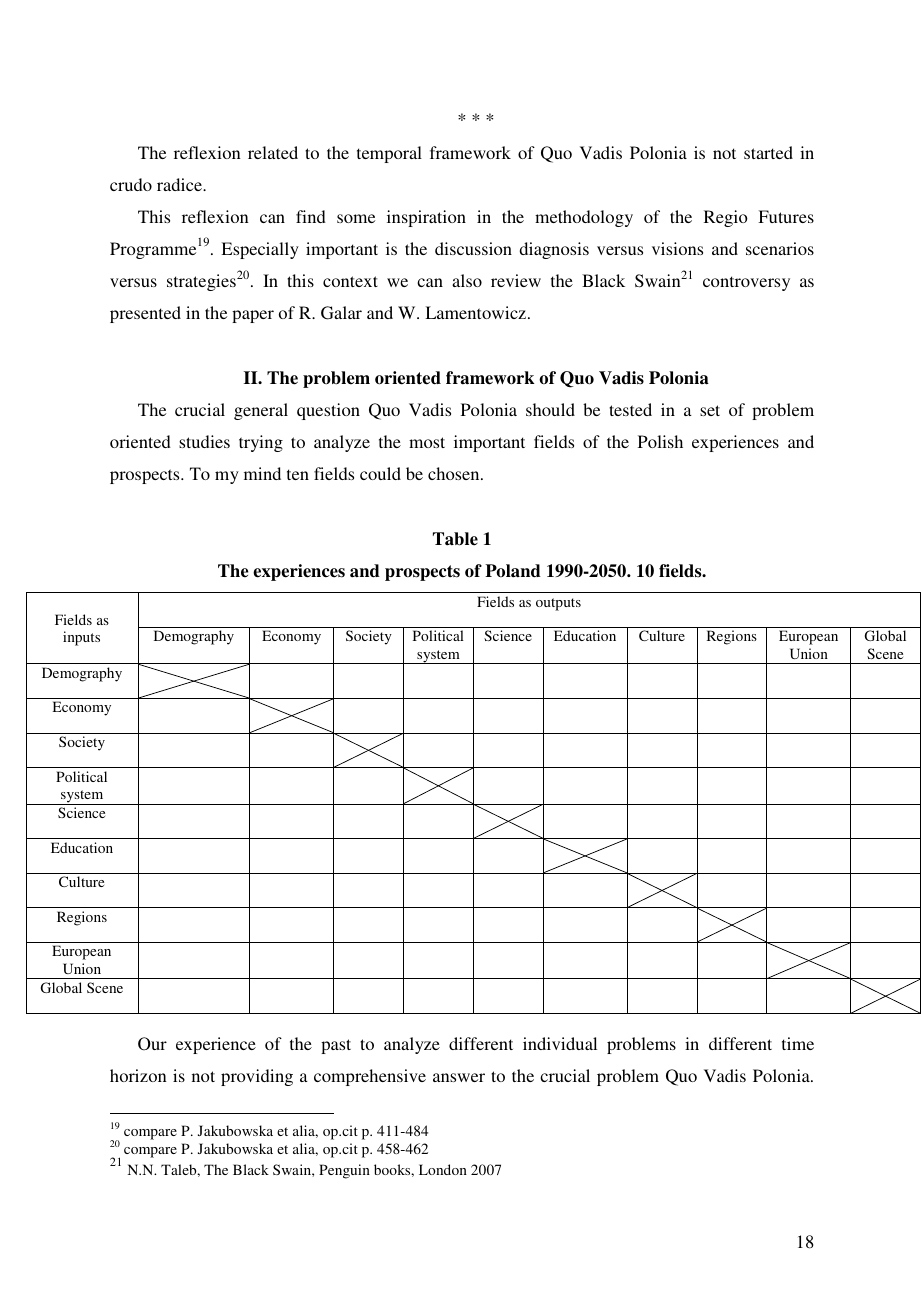 The image size is (924, 1308). Describe the element at coordinates (81, 638) in the screenshot. I see `inputs` at that location.
